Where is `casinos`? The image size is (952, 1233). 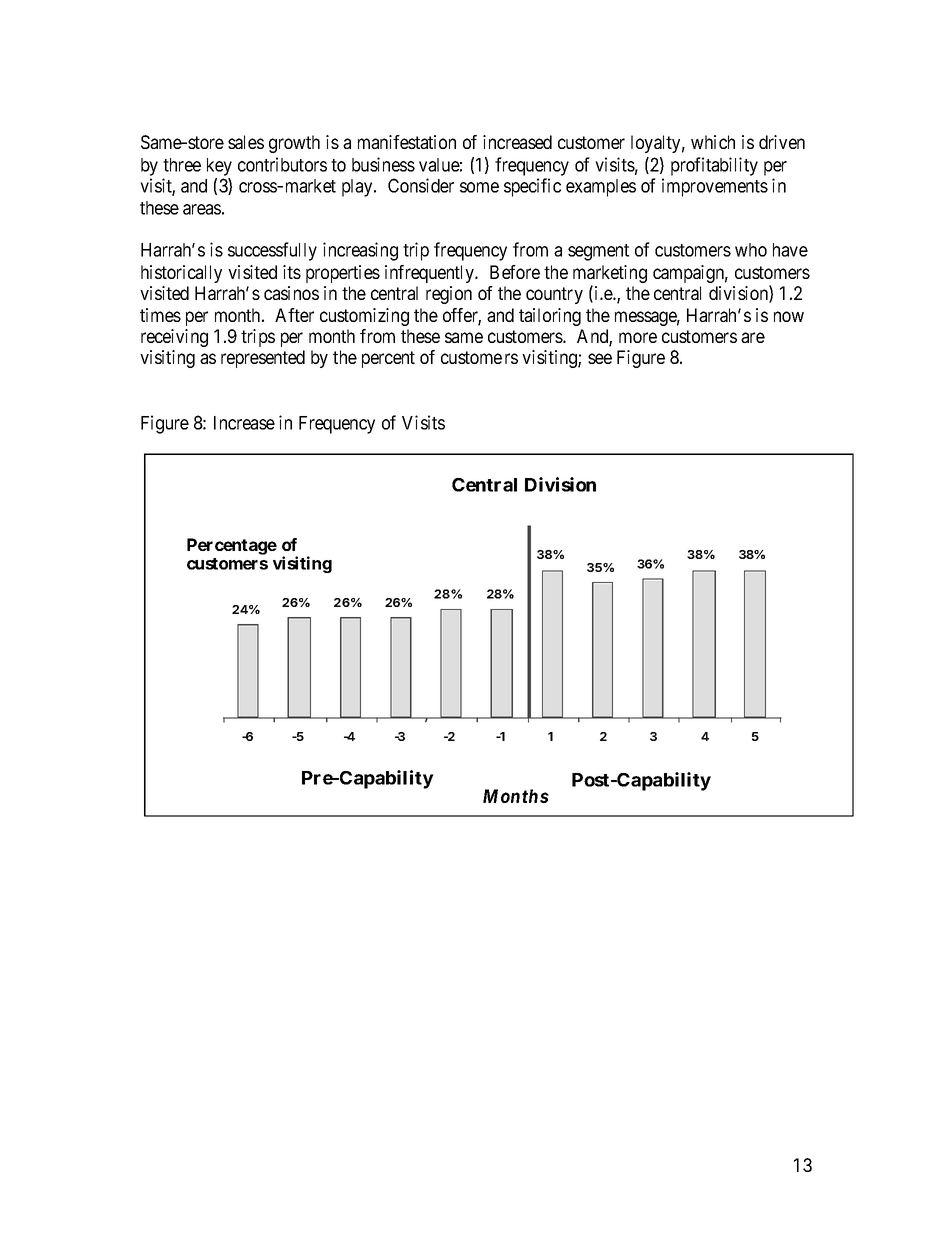
casinos is located at coordinates (291, 293).
